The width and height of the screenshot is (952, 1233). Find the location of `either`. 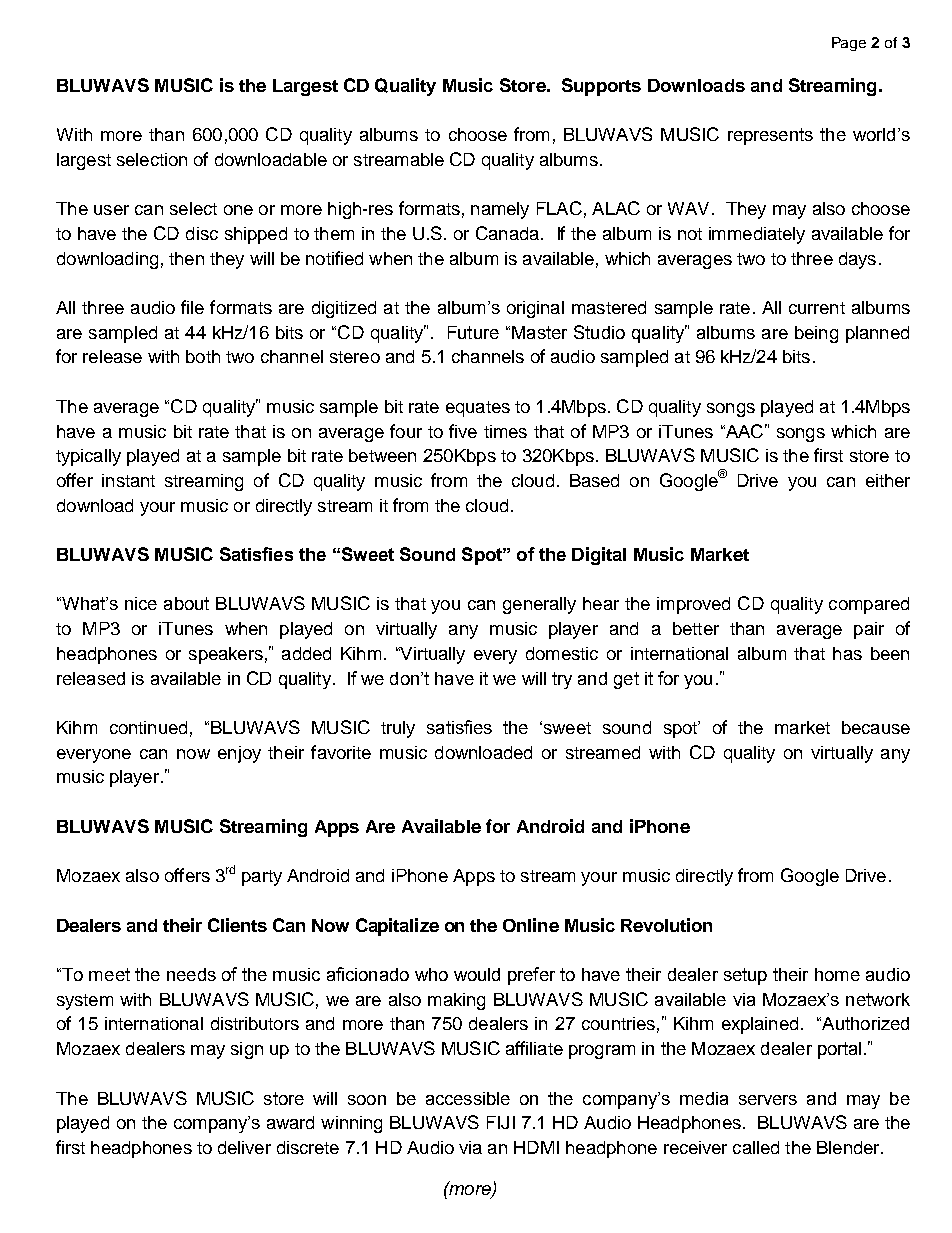

either is located at coordinates (888, 480).
